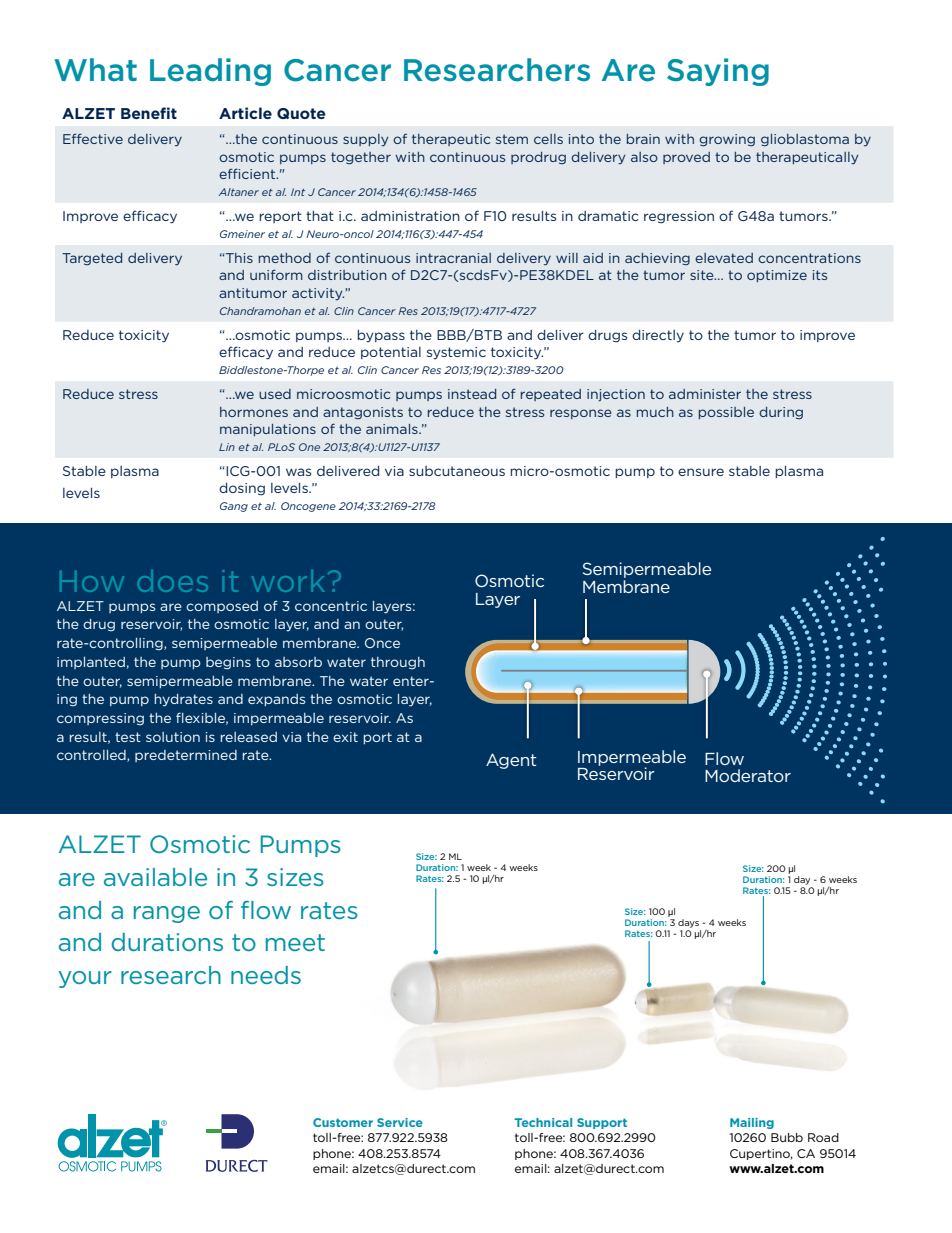 The width and height of the image is (952, 1233). I want to click on Benefit, so click(149, 113).
